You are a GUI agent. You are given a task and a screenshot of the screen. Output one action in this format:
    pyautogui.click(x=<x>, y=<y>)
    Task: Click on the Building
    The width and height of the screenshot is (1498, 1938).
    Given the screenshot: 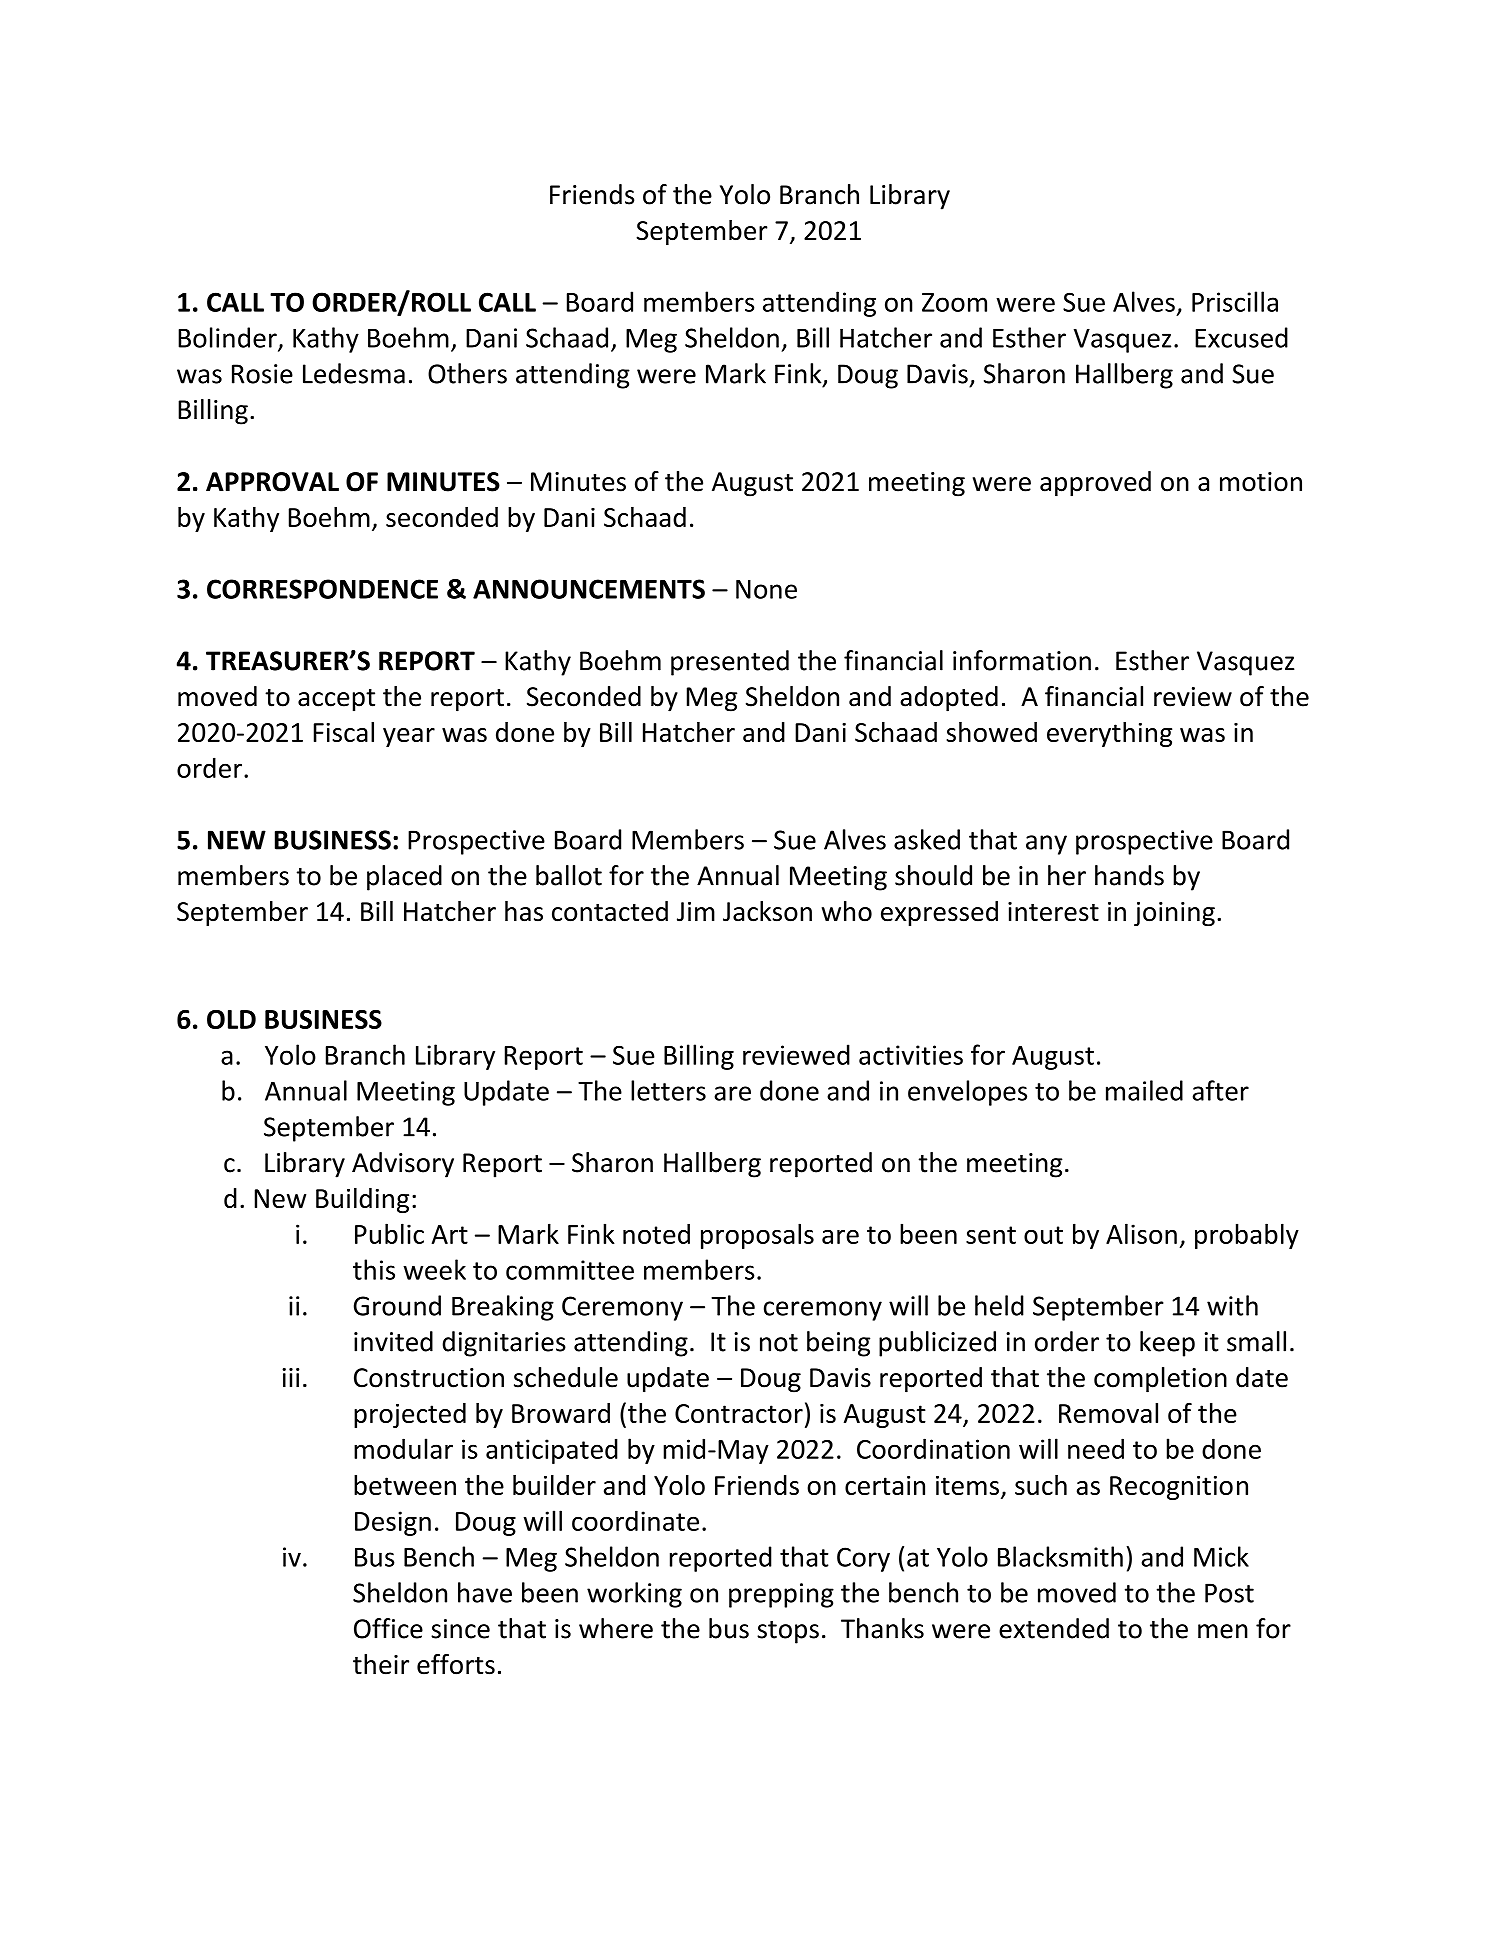 What is the action you would take?
    pyautogui.click(x=362, y=1200)
